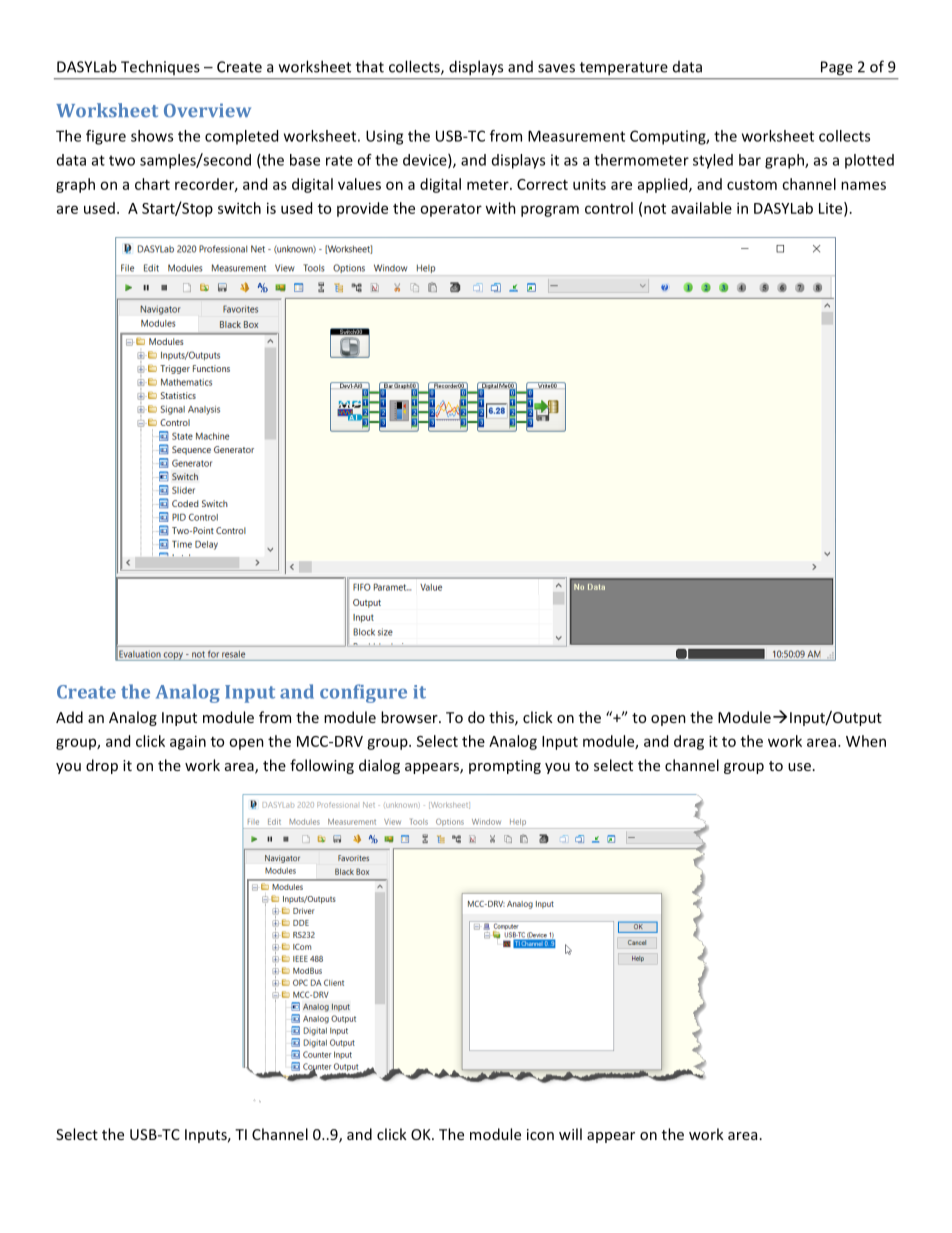  I want to click on prompting, so click(505, 767).
